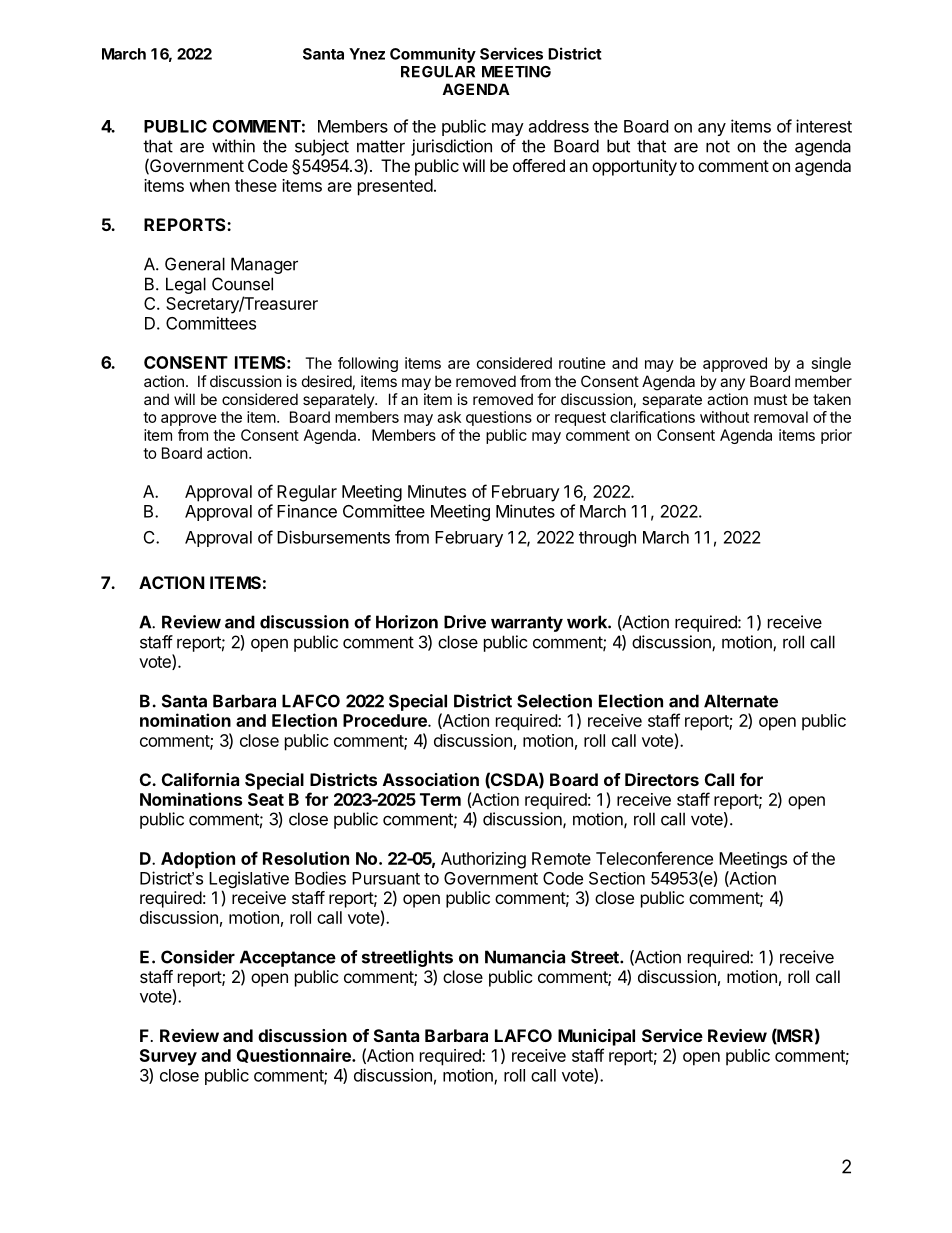 The width and height of the screenshot is (952, 1233). What do you see at coordinates (431, 779) in the screenshot?
I see `Association` at bounding box center [431, 779].
